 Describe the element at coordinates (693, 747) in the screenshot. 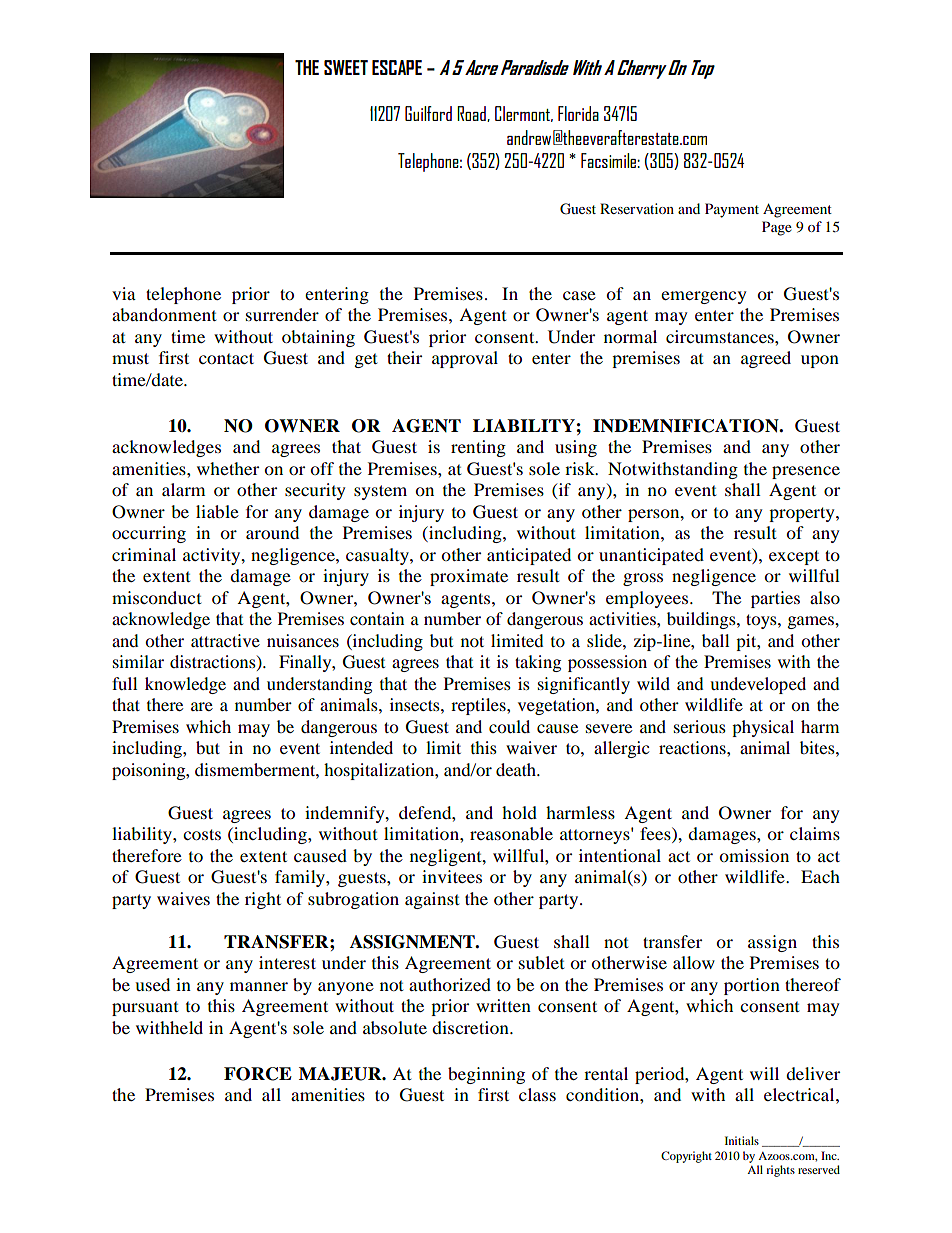

I see `reactions` at that location.
